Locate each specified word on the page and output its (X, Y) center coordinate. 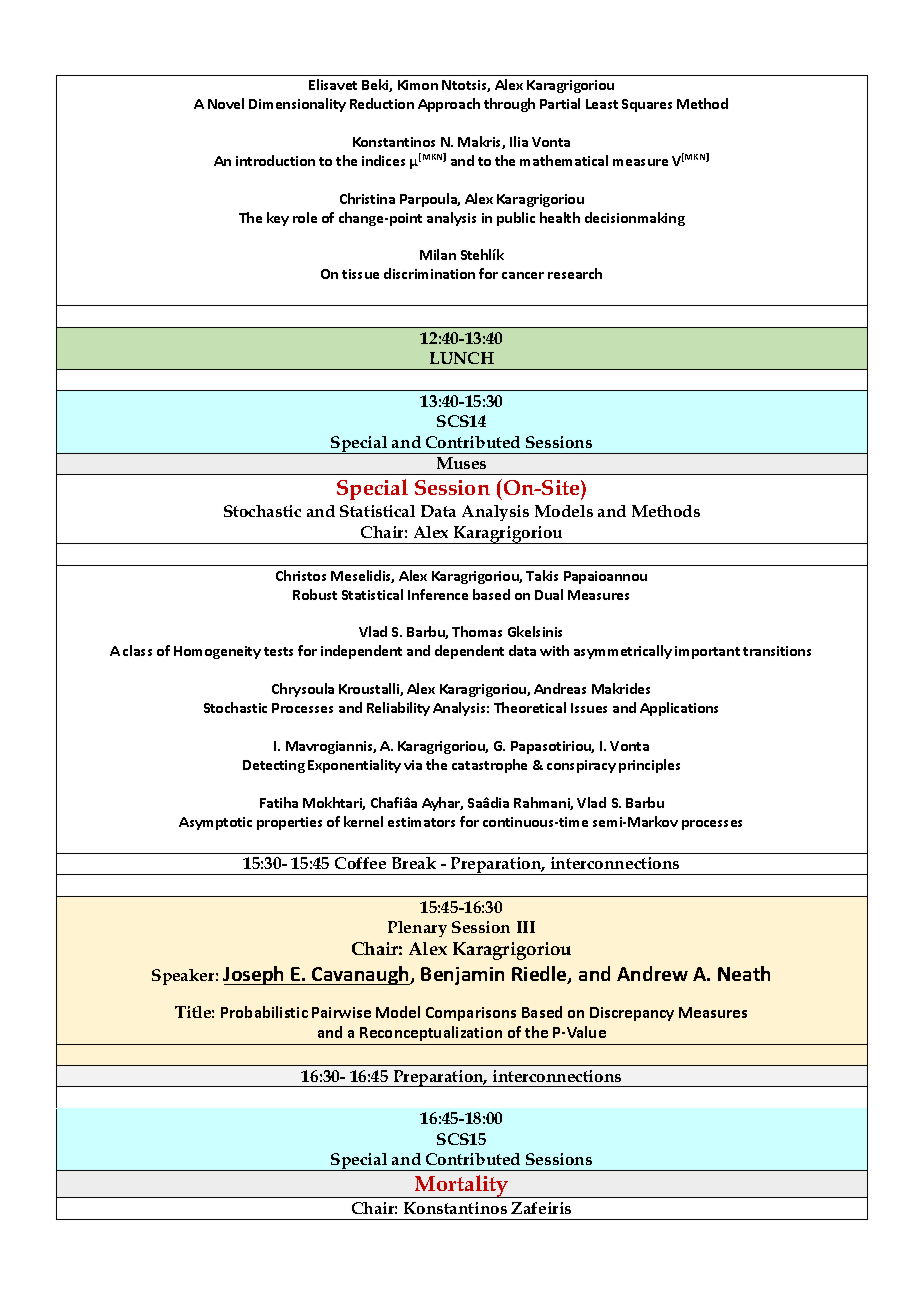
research (575, 273)
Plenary (417, 929)
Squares (647, 105)
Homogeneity (217, 652)
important (707, 652)
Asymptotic (215, 823)
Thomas (477, 631)
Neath (744, 973)
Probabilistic (264, 1012)
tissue (360, 274)
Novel (226, 103)
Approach (449, 105)
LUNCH (462, 358)
